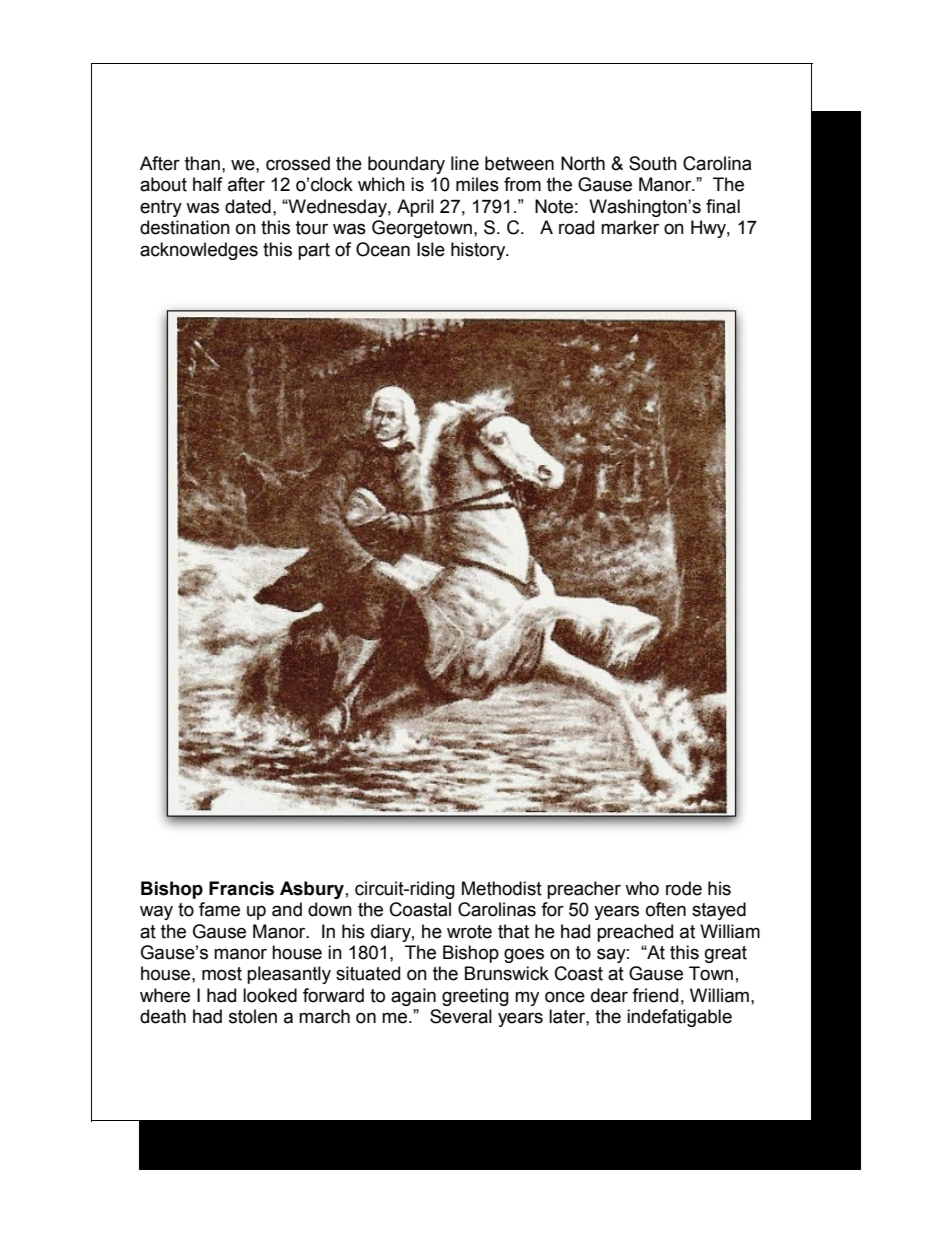 This screenshot has width=952, height=1233. What do you see at coordinates (208, 184) in the screenshot?
I see `half` at bounding box center [208, 184].
